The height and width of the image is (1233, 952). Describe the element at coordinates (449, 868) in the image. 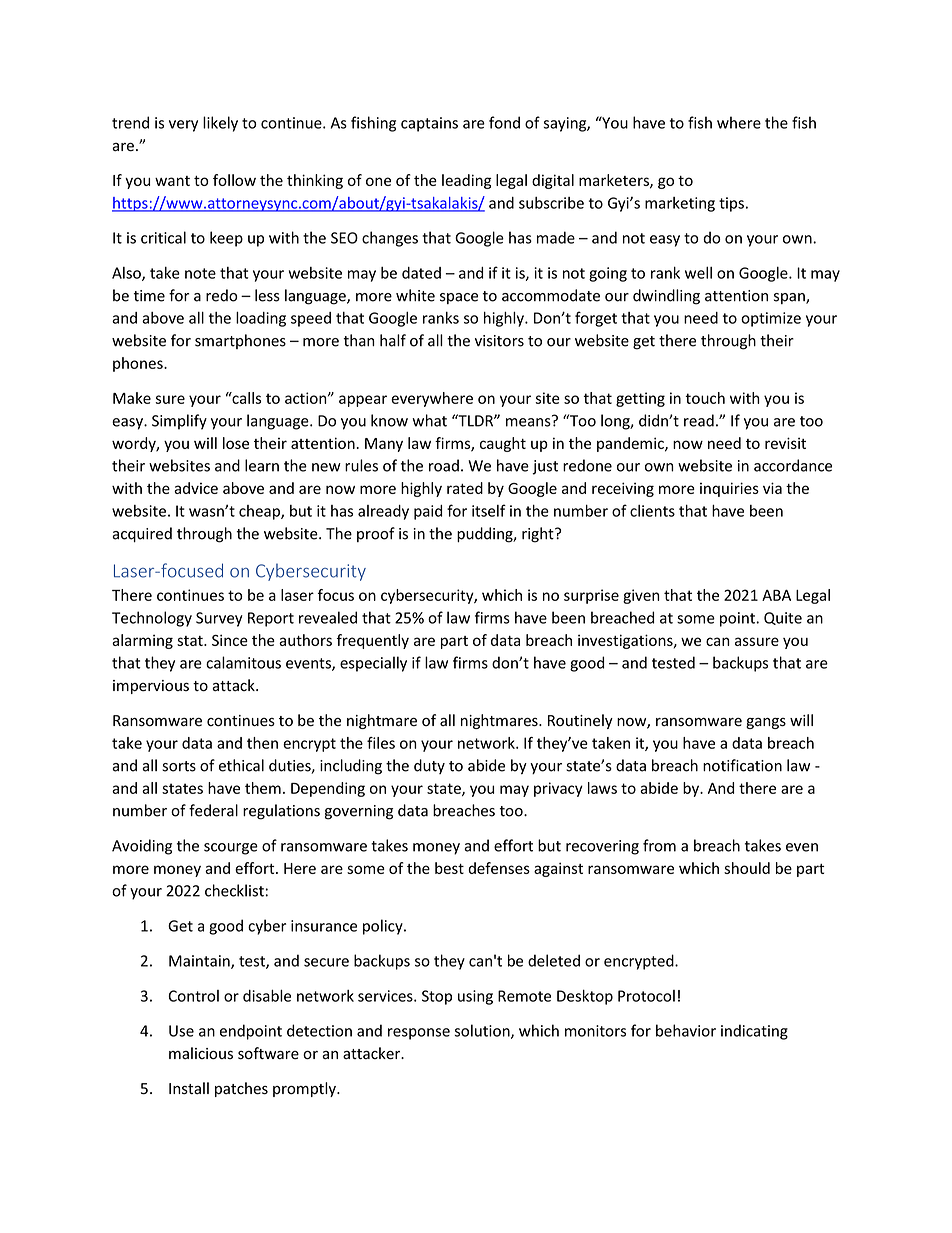

I see `best` at that location.
